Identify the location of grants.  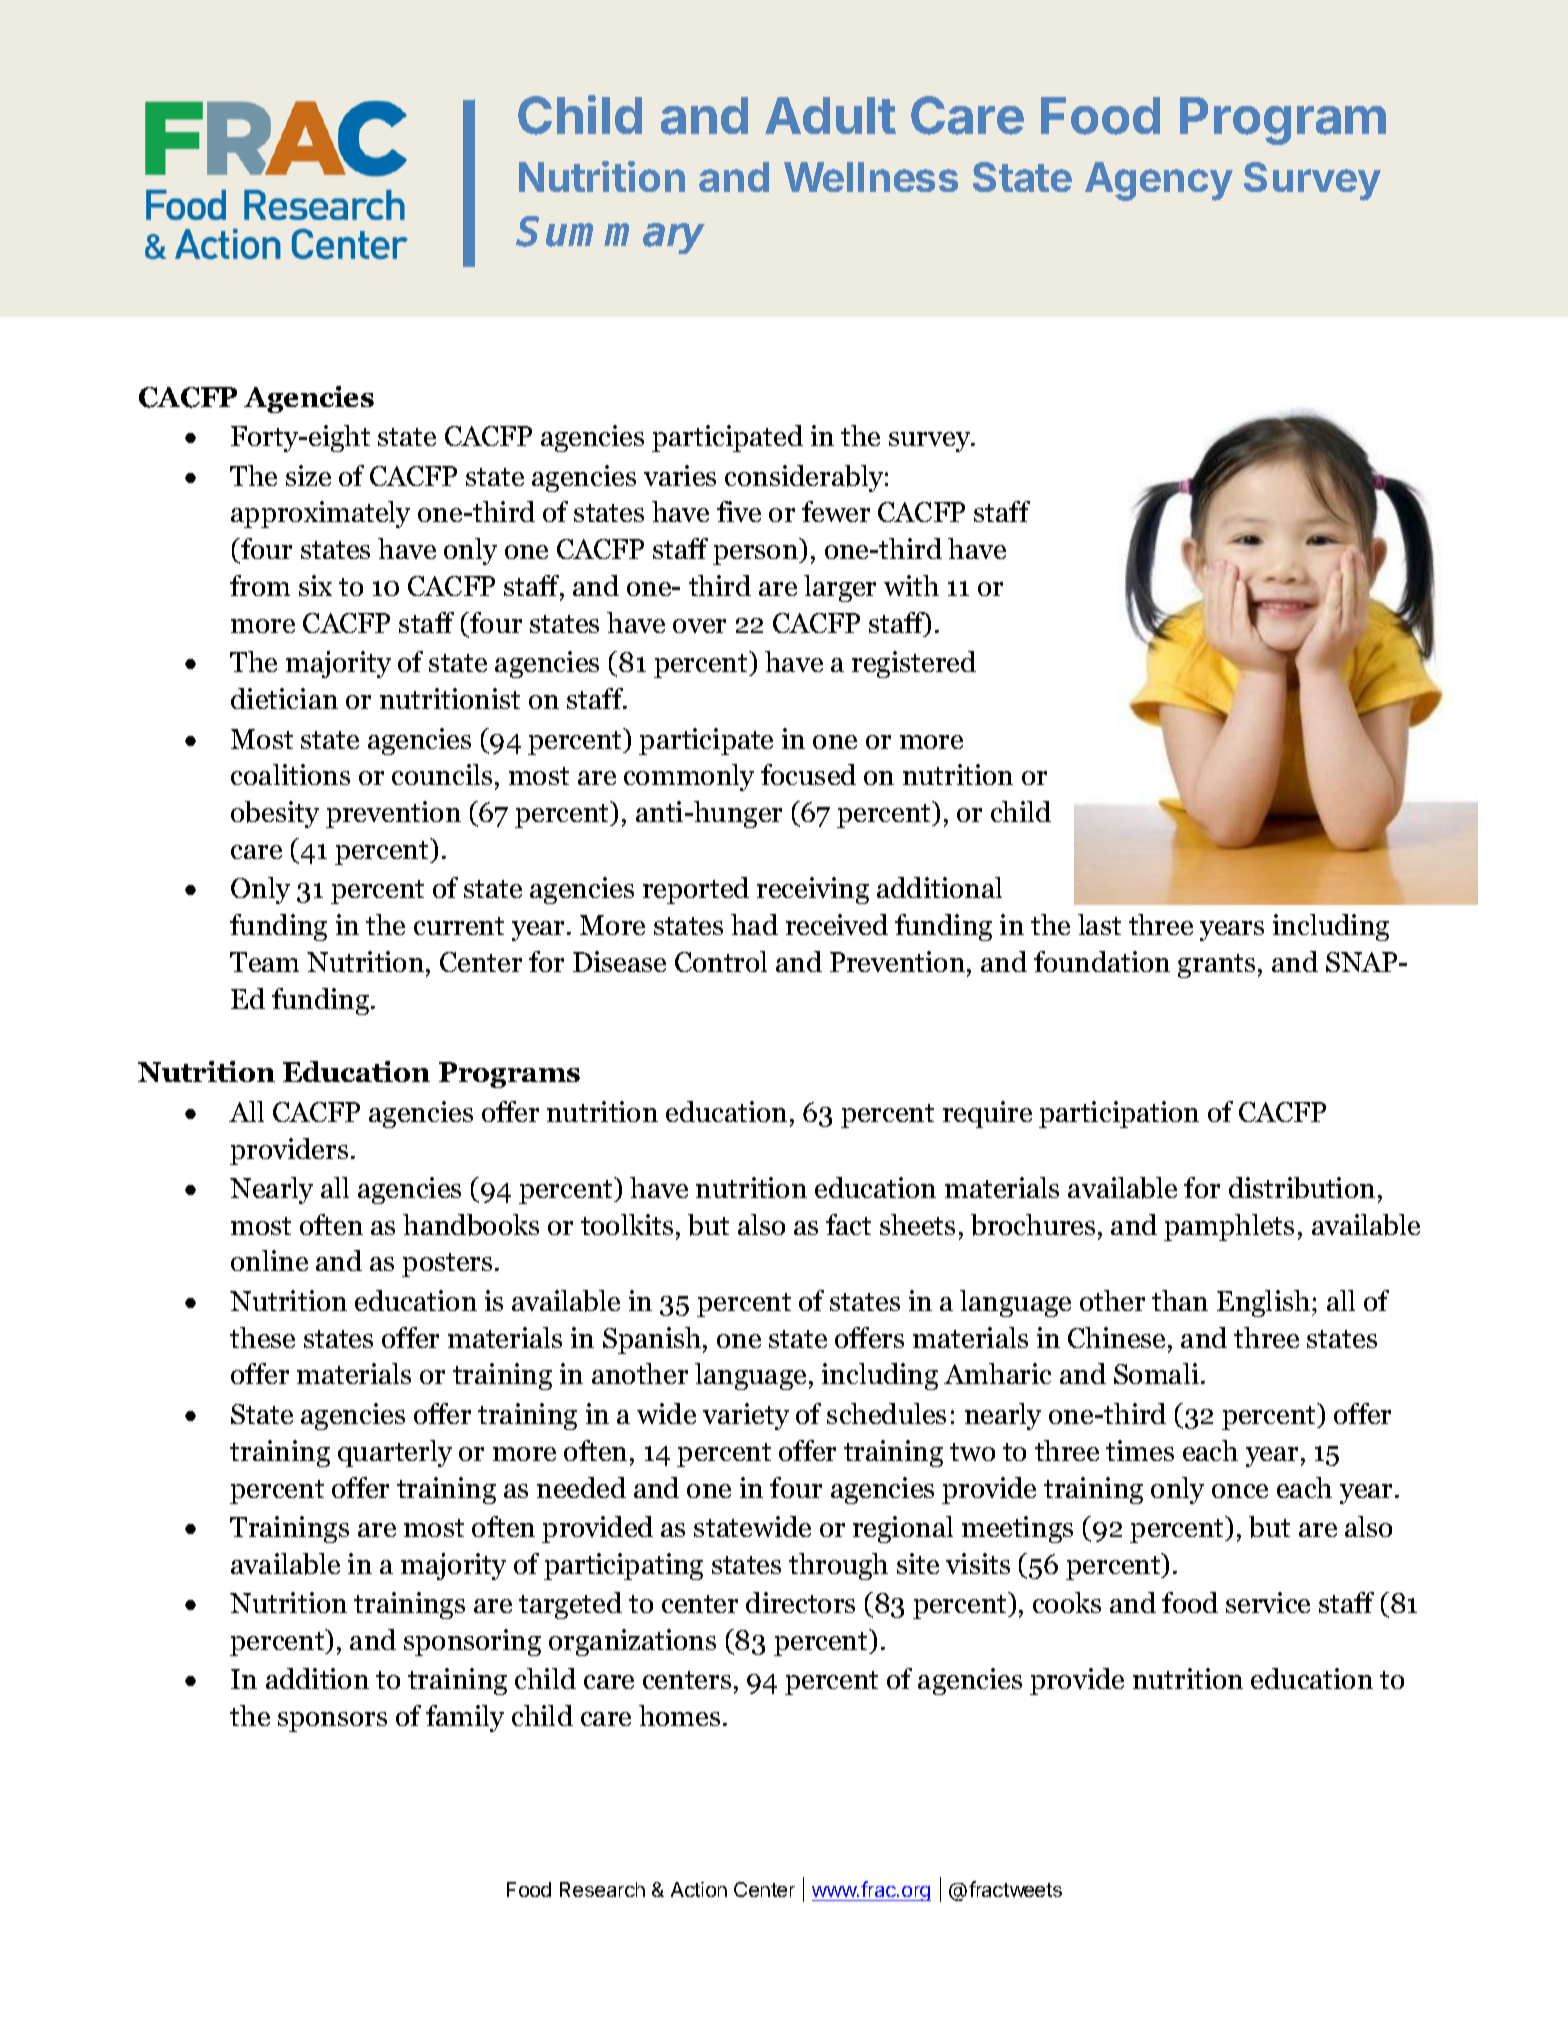
(1216, 966).
